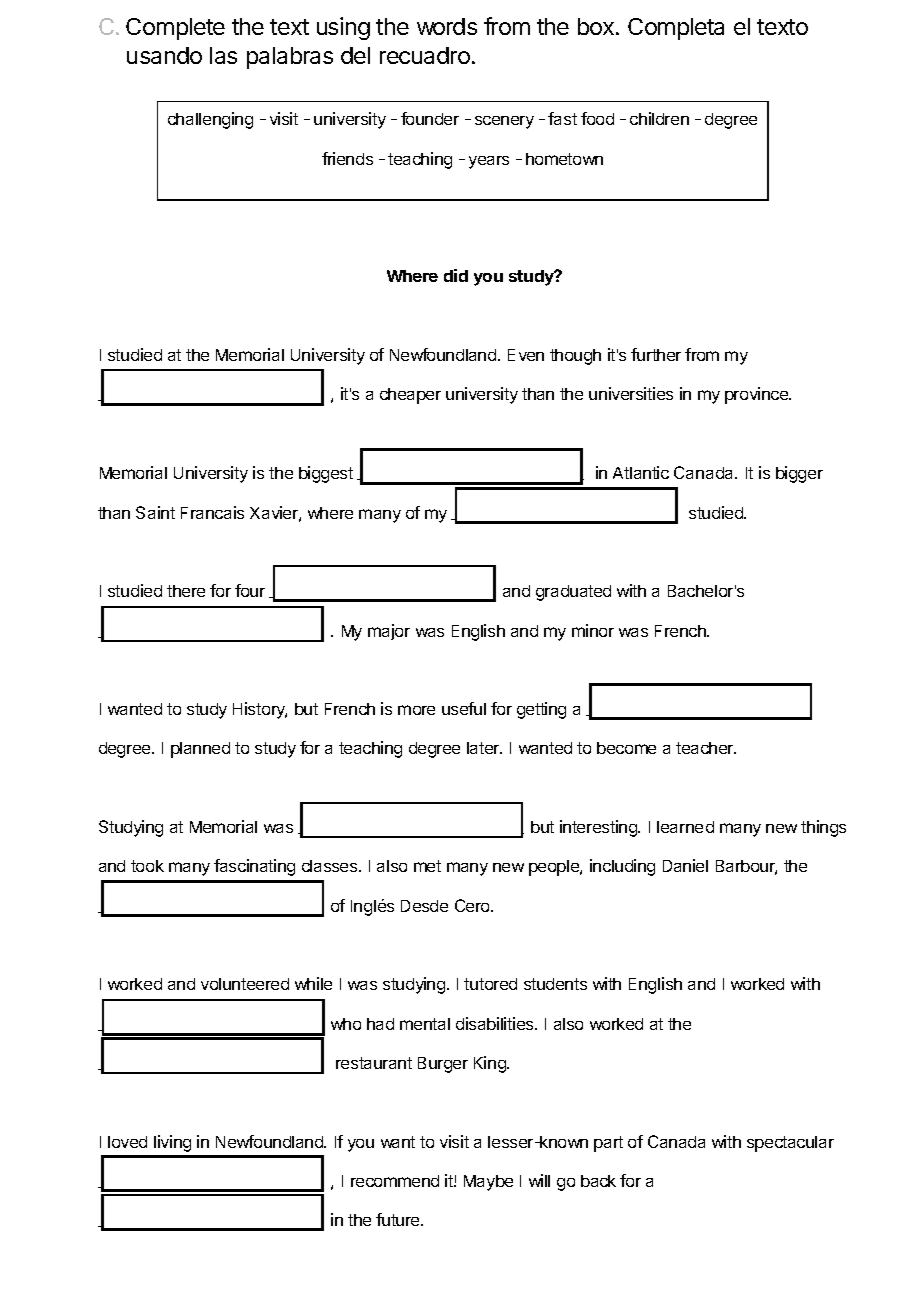 This image has width=924, height=1308. I want to click on words, so click(447, 26).
